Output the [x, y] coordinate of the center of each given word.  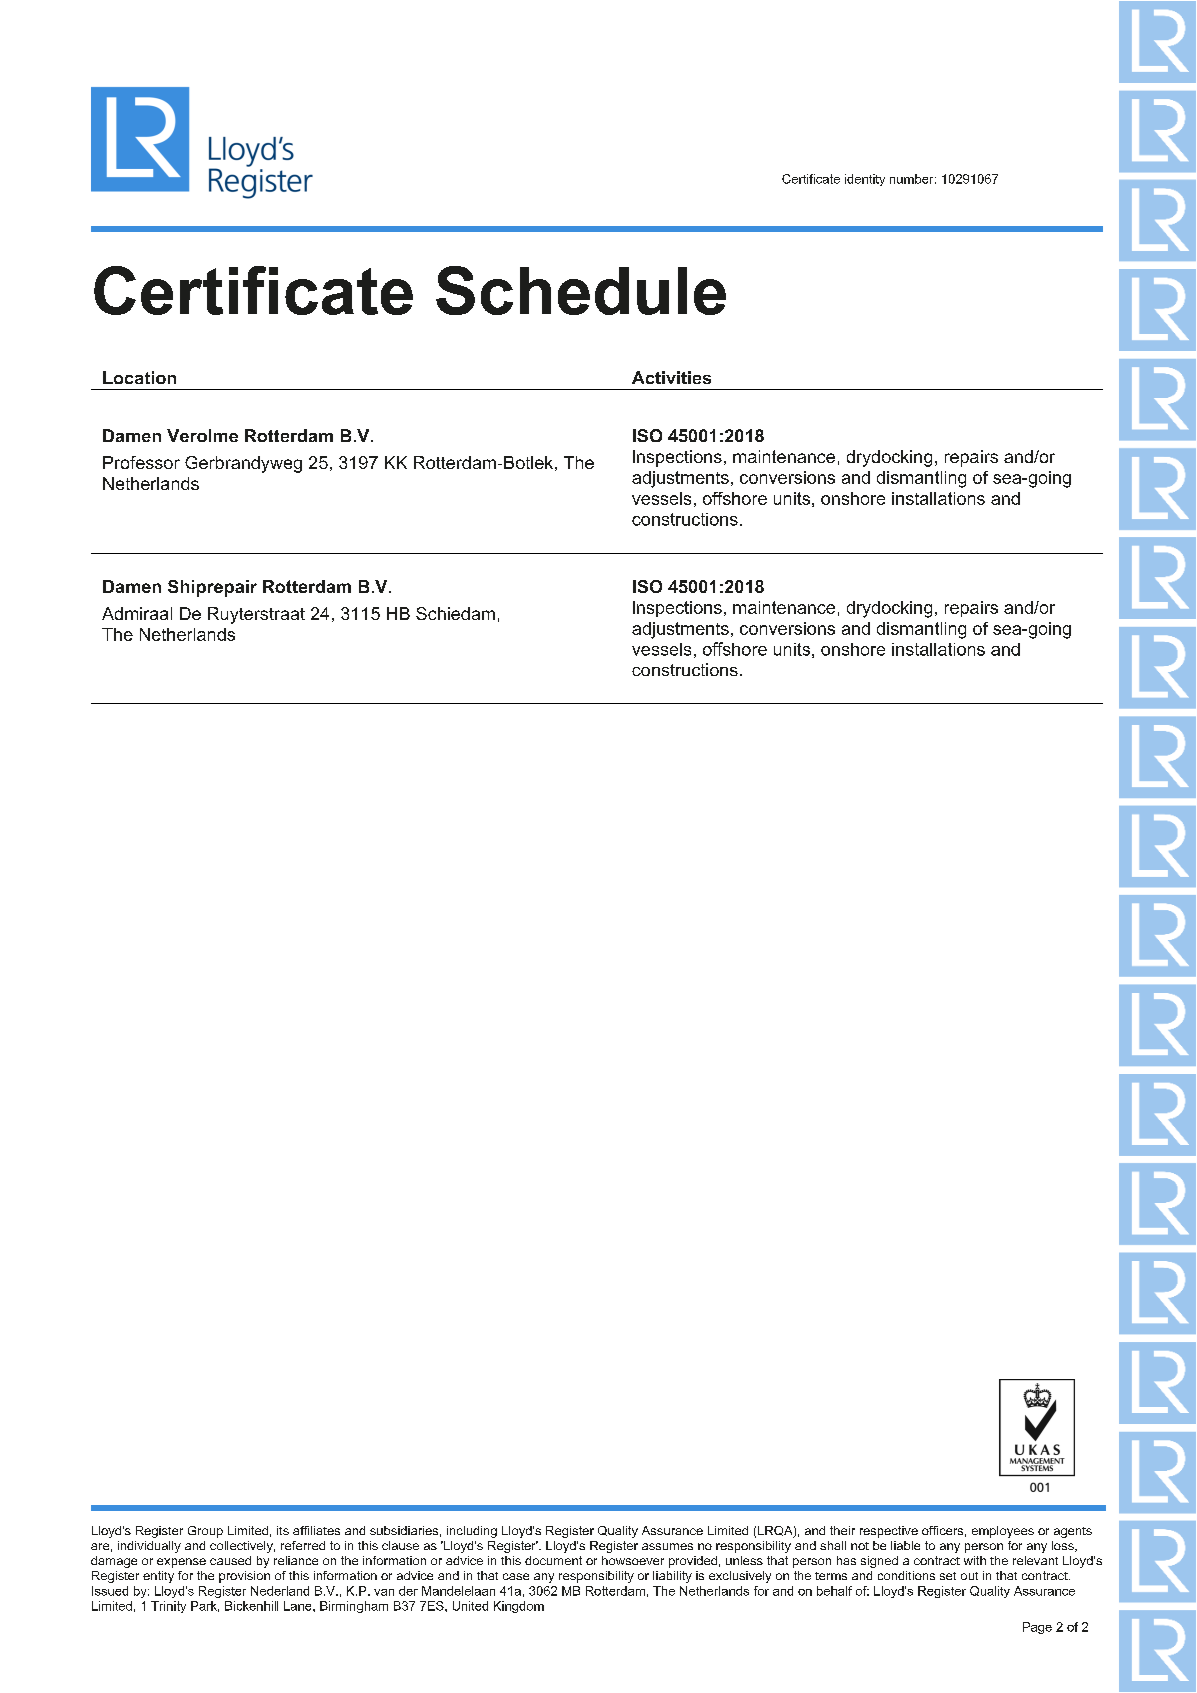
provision [244, 1577]
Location [139, 377]
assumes [667, 1546]
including [472, 1532]
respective [889, 1532]
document [553, 1560]
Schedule [581, 290]
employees [1003, 1532]
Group [205, 1532]
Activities [671, 377]
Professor [141, 462]
